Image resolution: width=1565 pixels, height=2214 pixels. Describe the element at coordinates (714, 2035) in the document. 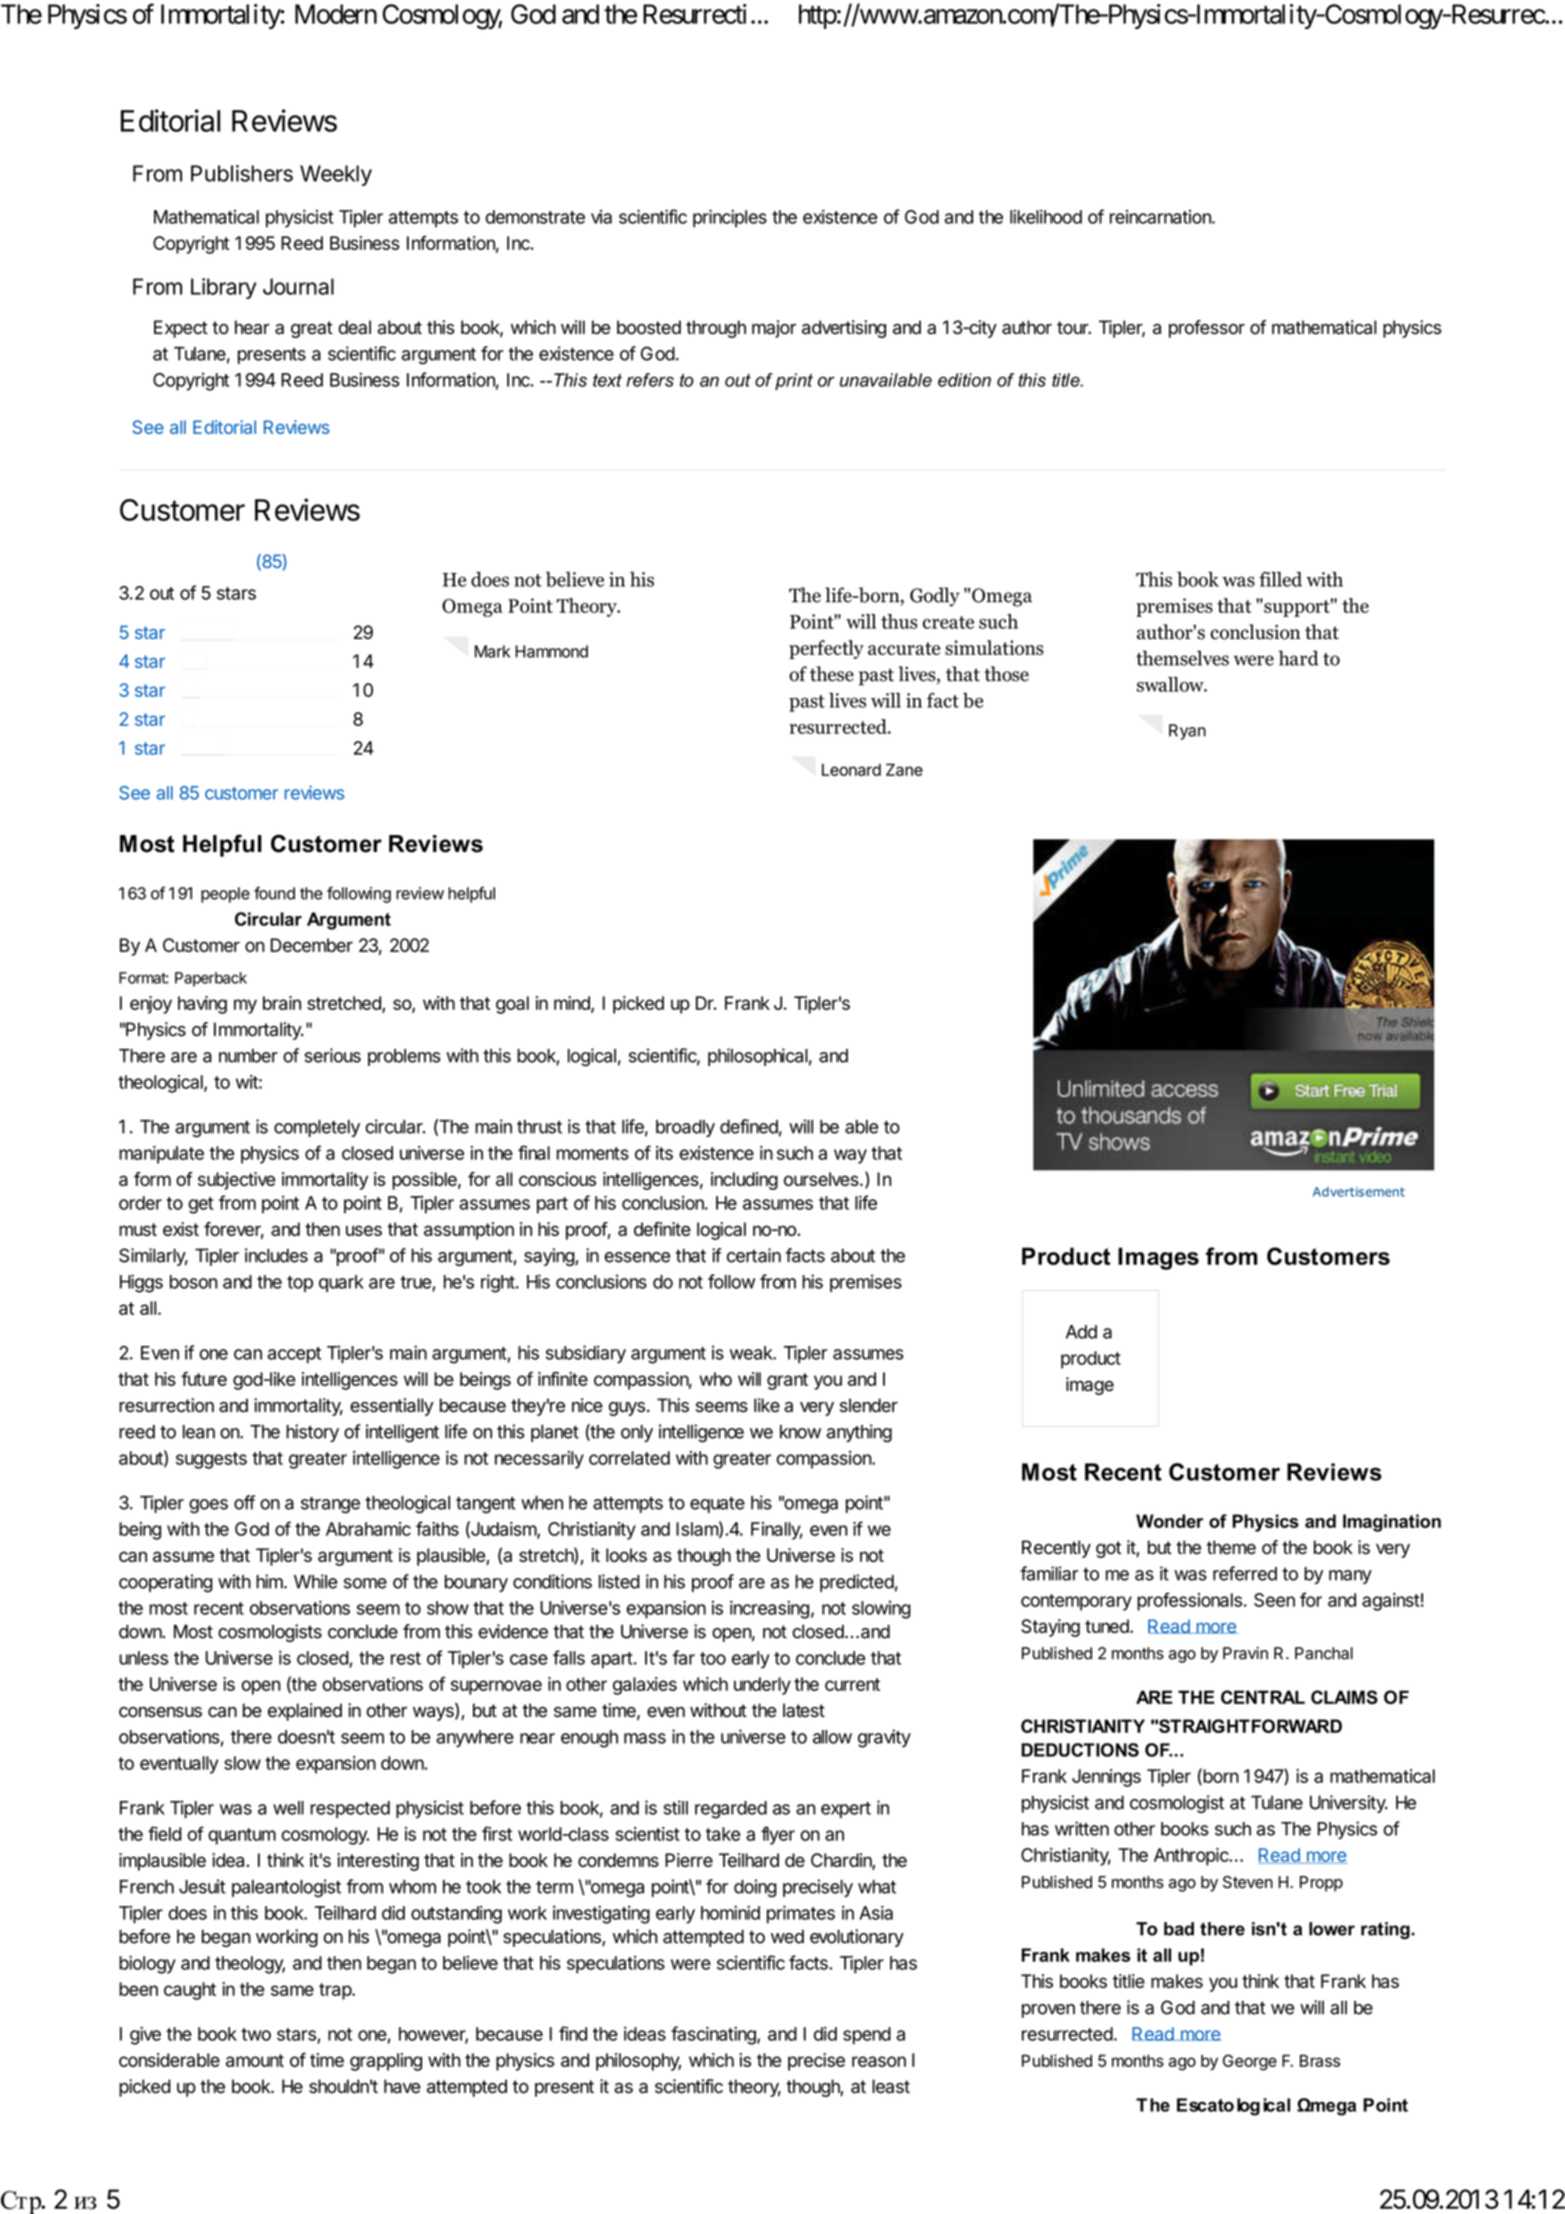

I see `fascinating` at that location.
